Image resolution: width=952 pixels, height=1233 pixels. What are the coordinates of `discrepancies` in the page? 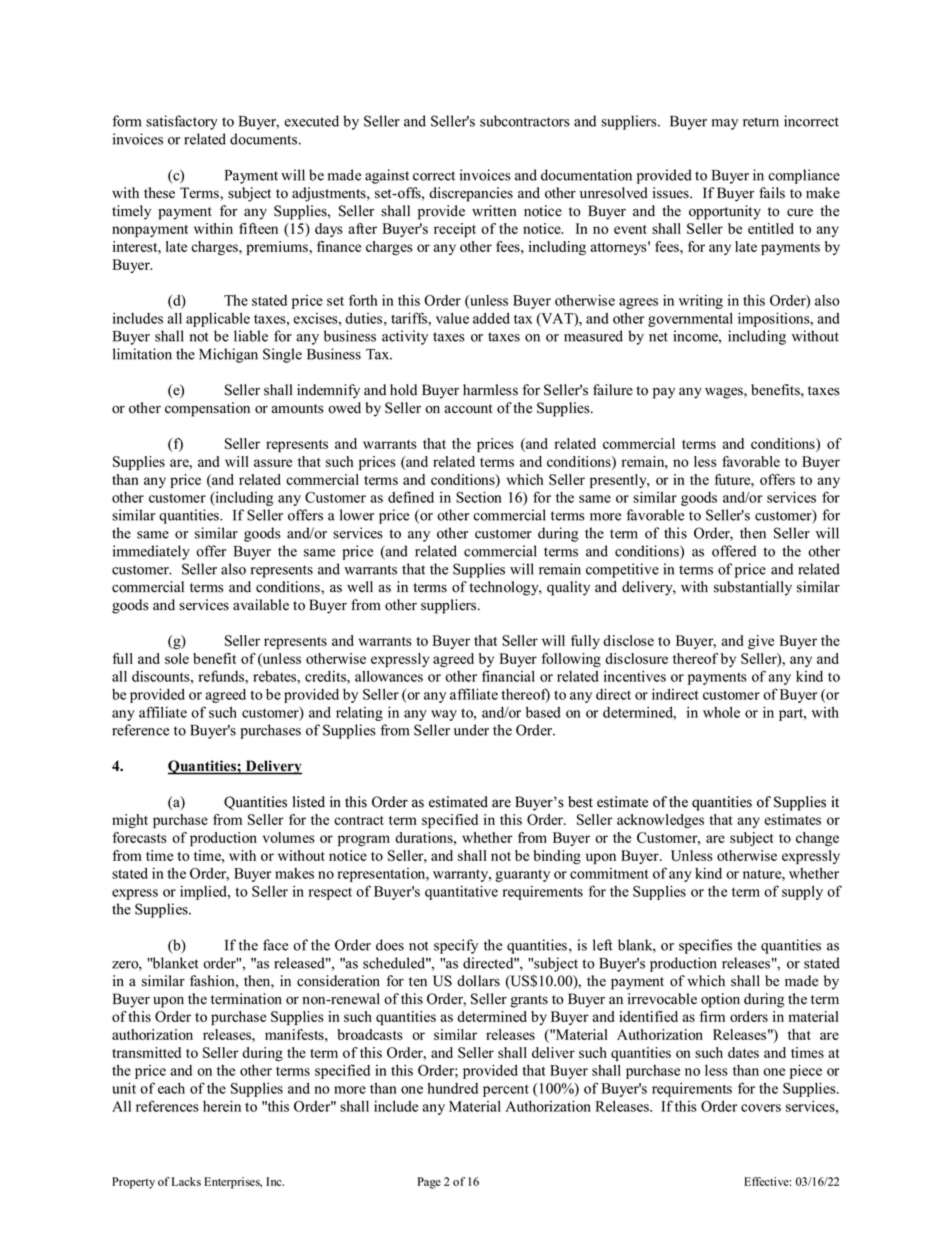 It's located at (471, 194).
